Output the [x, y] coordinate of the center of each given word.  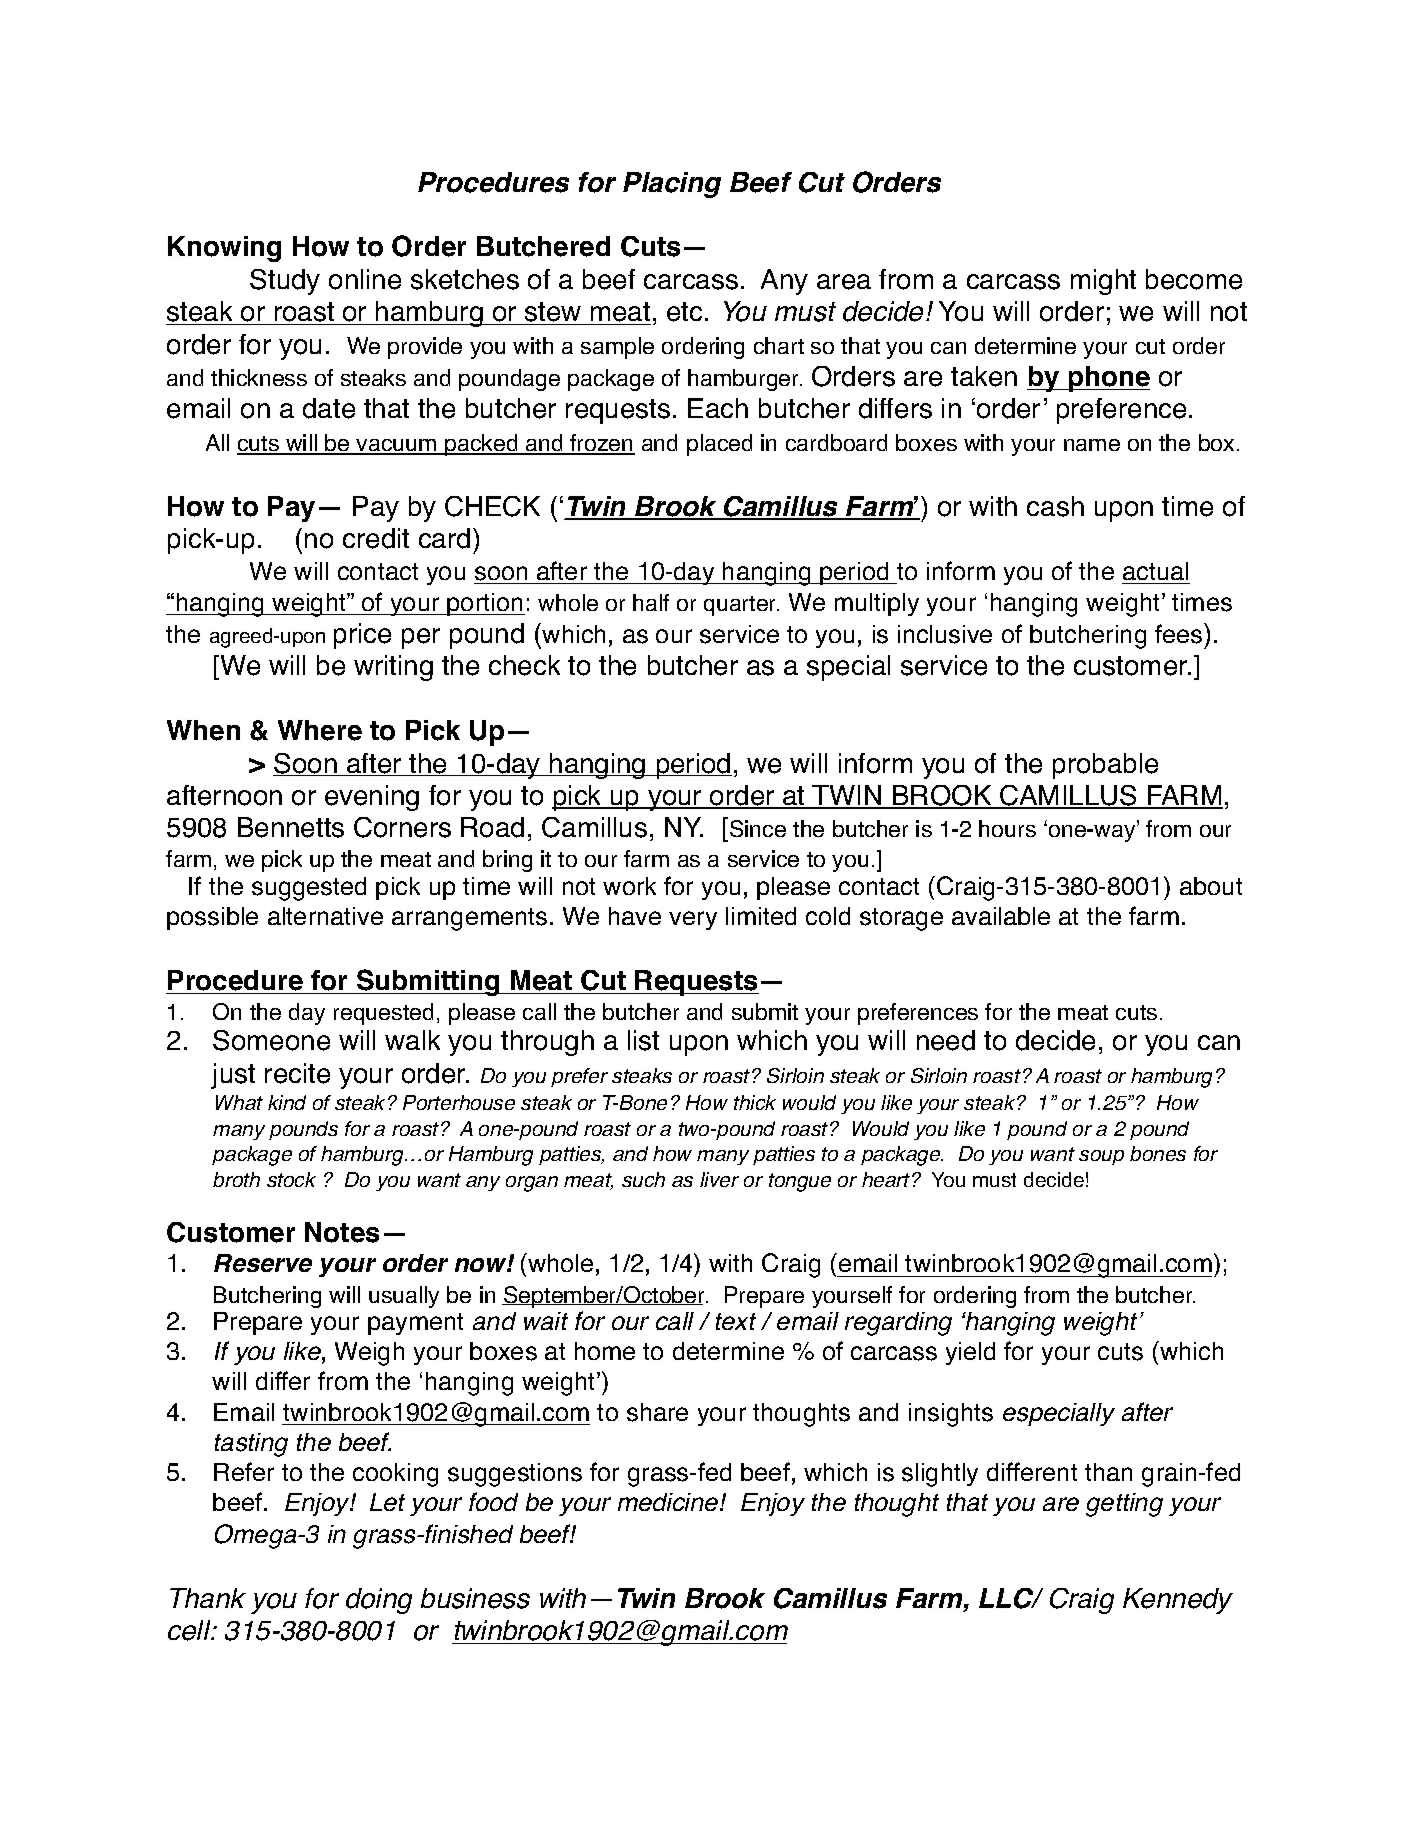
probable [1105, 766]
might [1103, 282]
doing [379, 1601]
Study [285, 282]
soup [1101, 1157]
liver [719, 1179]
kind [287, 1102]
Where [320, 730]
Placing [672, 185]
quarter [741, 606]
